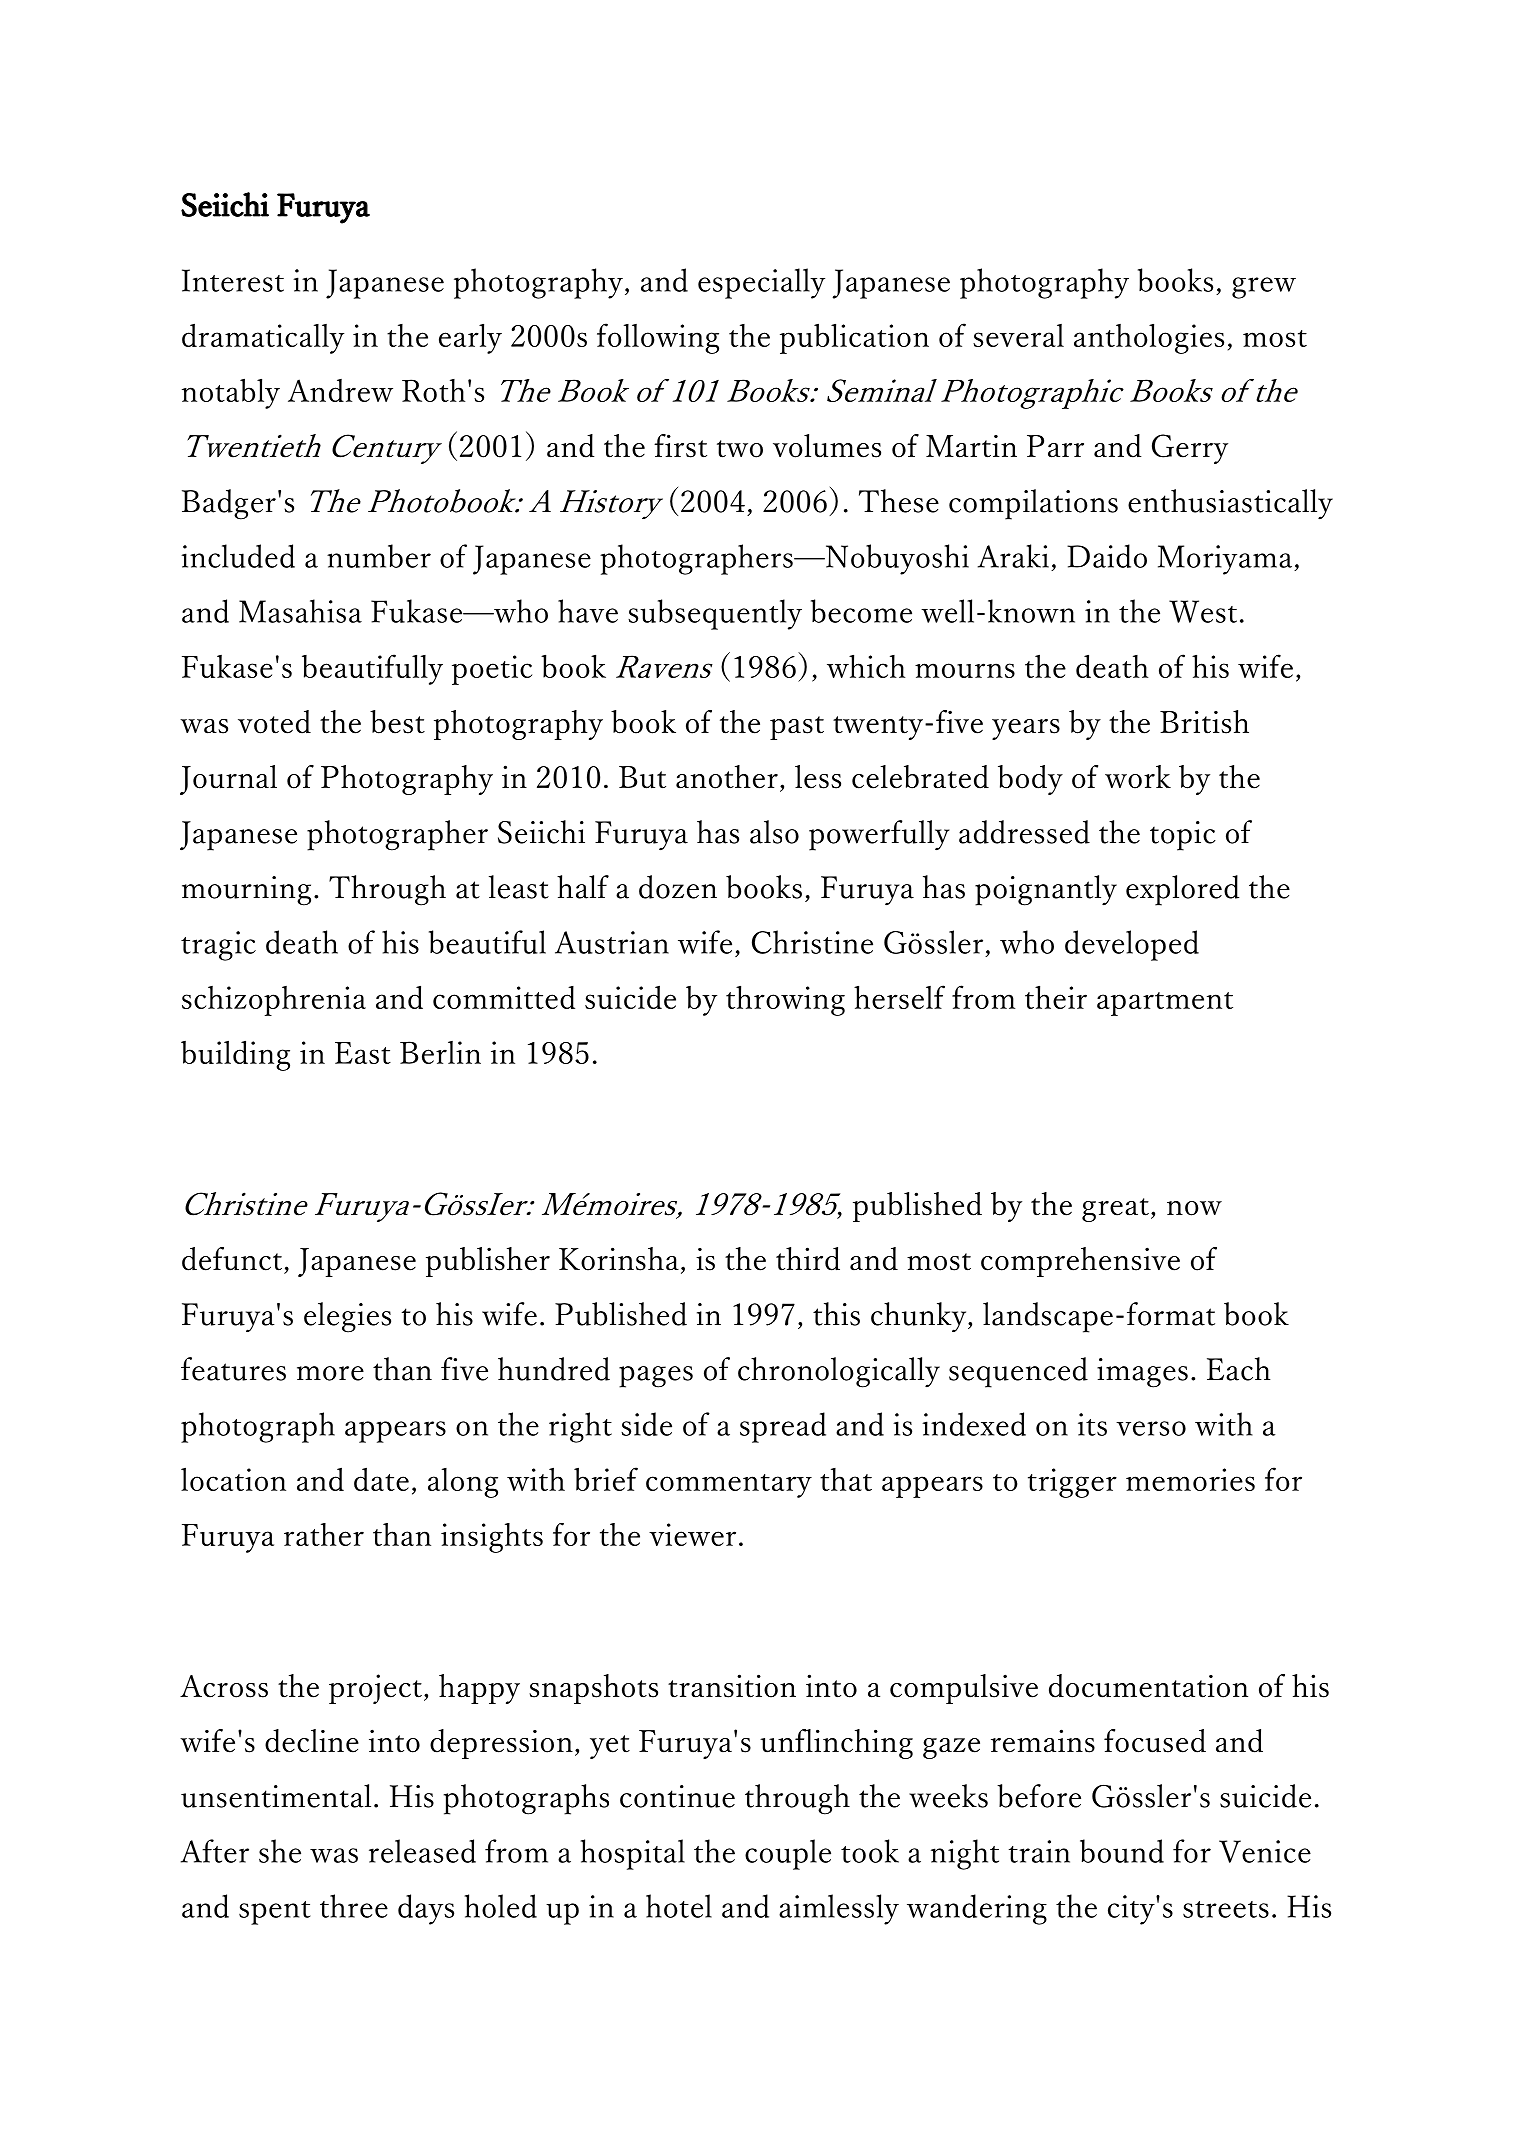  Describe the element at coordinates (729, 1486) in the page. I see `commentary` at that location.
